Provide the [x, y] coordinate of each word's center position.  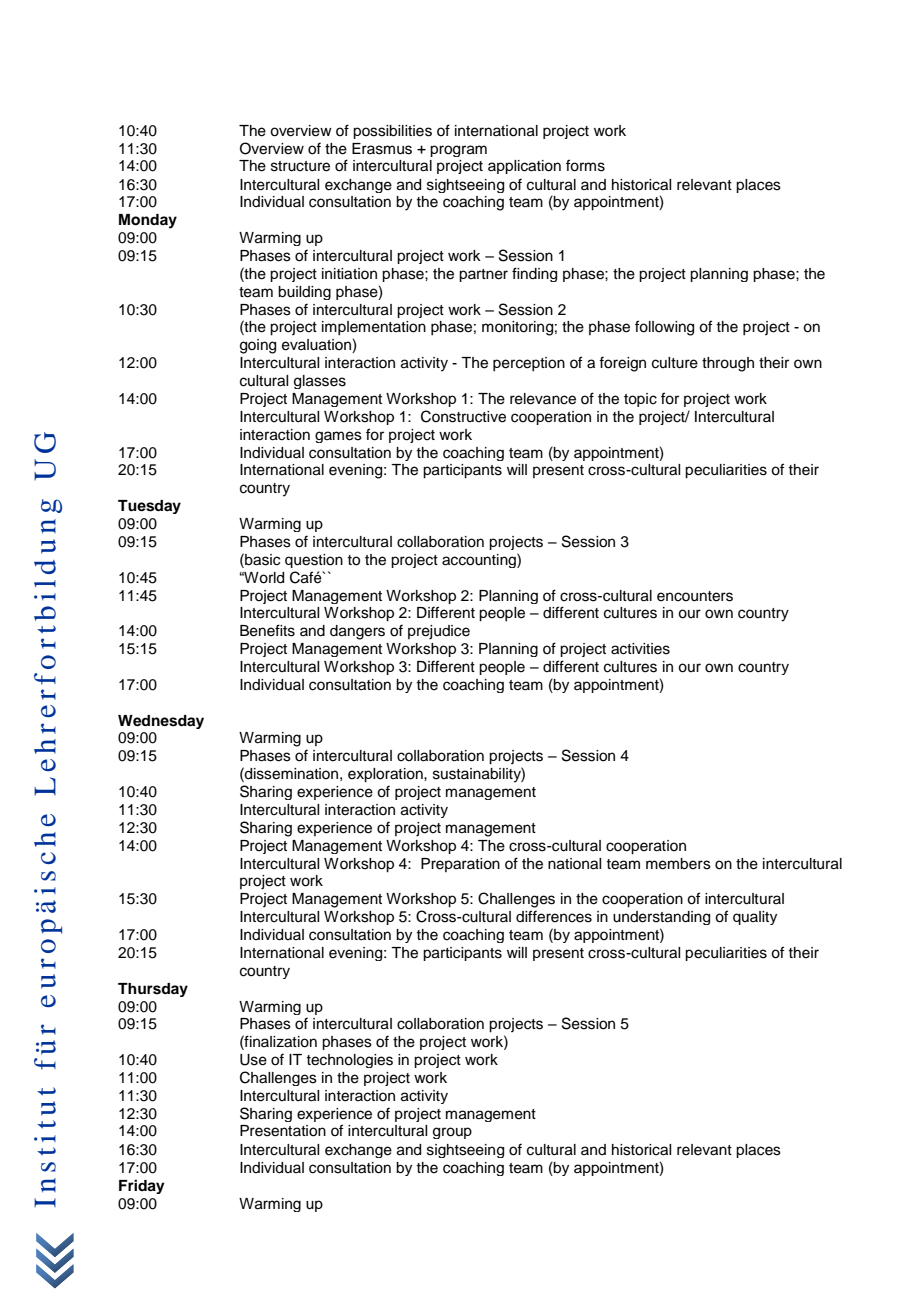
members [678, 864]
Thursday [153, 990]
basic [261, 559]
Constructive [463, 416]
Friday [142, 1186]
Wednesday [161, 722]
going [258, 346]
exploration [386, 775]
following [664, 328]
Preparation [460, 865]
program [458, 151]
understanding [661, 918]
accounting [480, 560]
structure [300, 166]
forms [585, 165]
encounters [695, 596]
